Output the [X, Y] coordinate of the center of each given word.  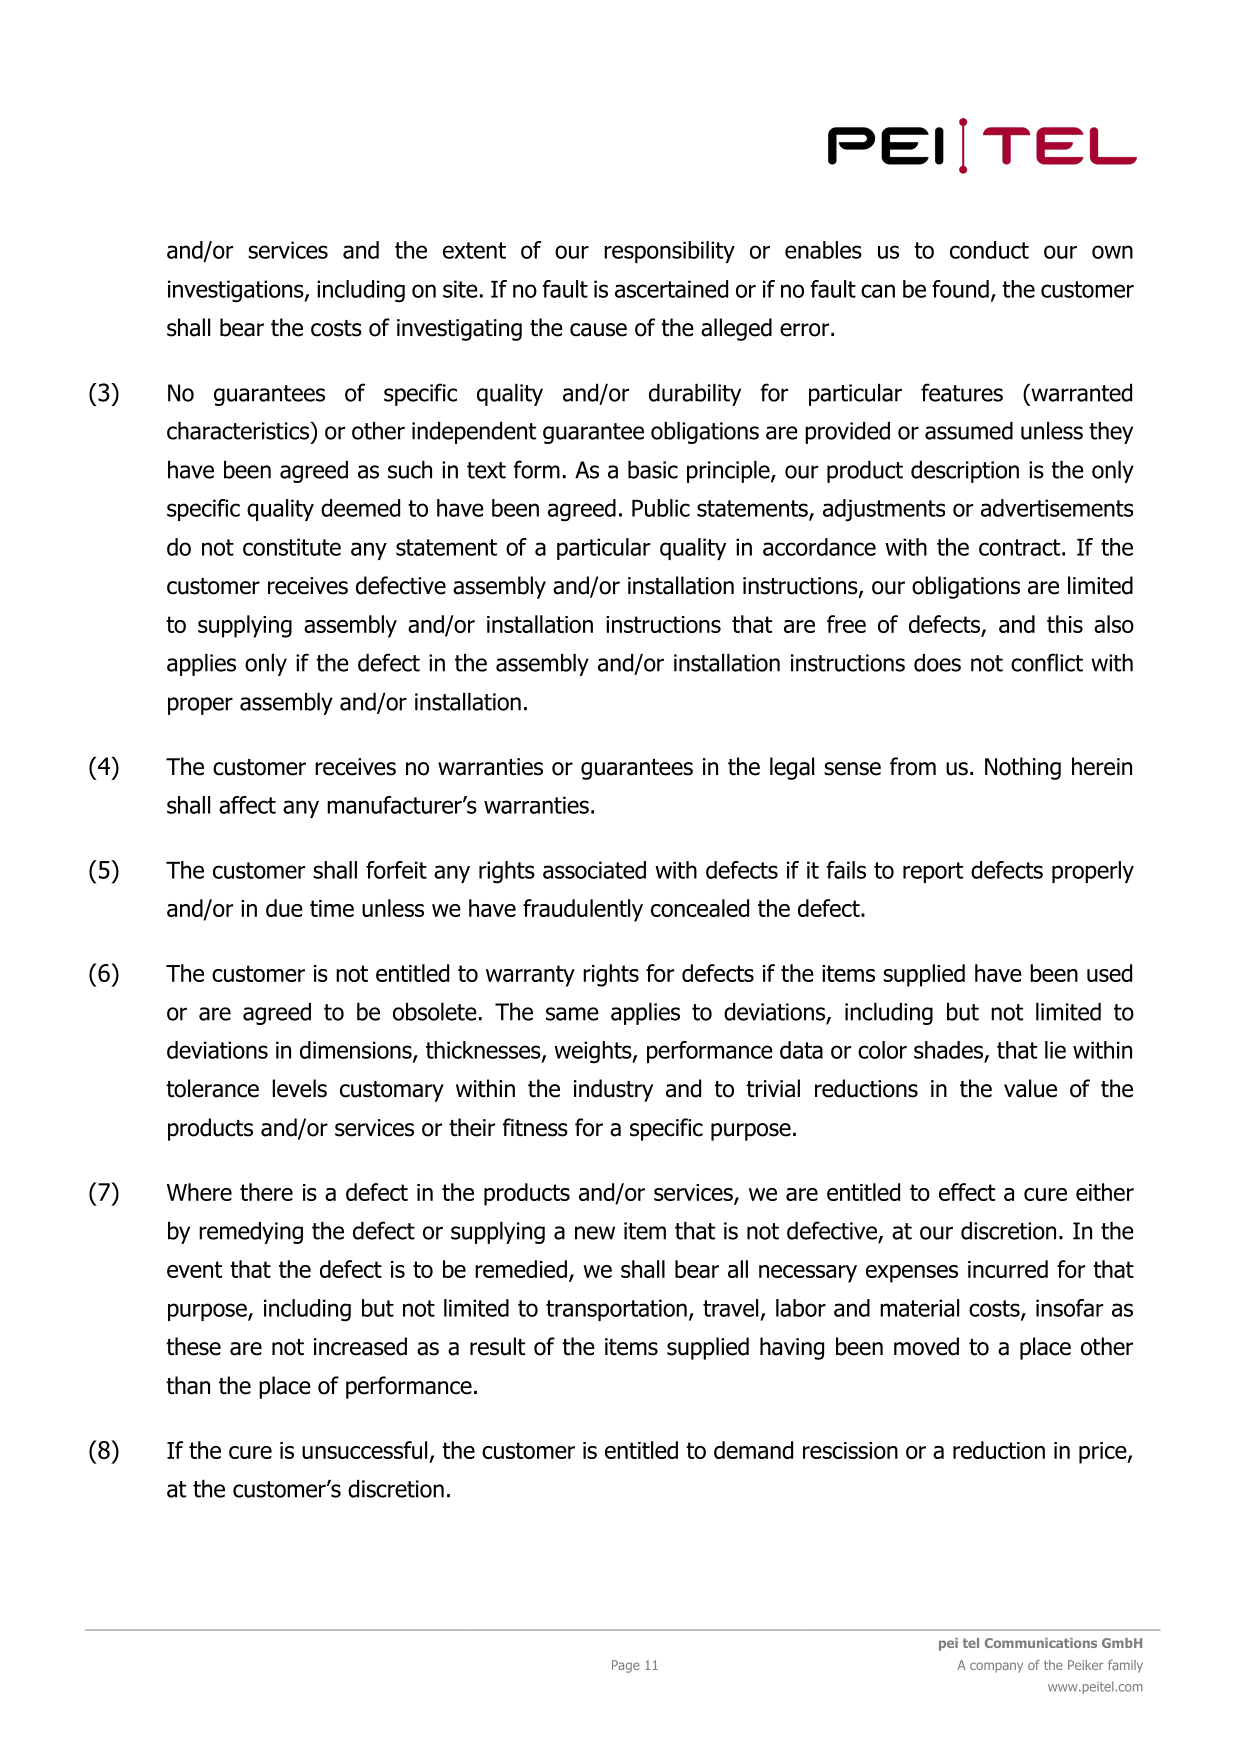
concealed [700, 908]
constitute [292, 547]
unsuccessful [364, 1450]
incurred [1008, 1269]
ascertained [671, 289]
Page [626, 1666]
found [960, 289]
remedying [251, 1233]
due [284, 908]
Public [661, 508]
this [1065, 624]
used [1109, 973]
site [460, 289]
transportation [616, 1310]
